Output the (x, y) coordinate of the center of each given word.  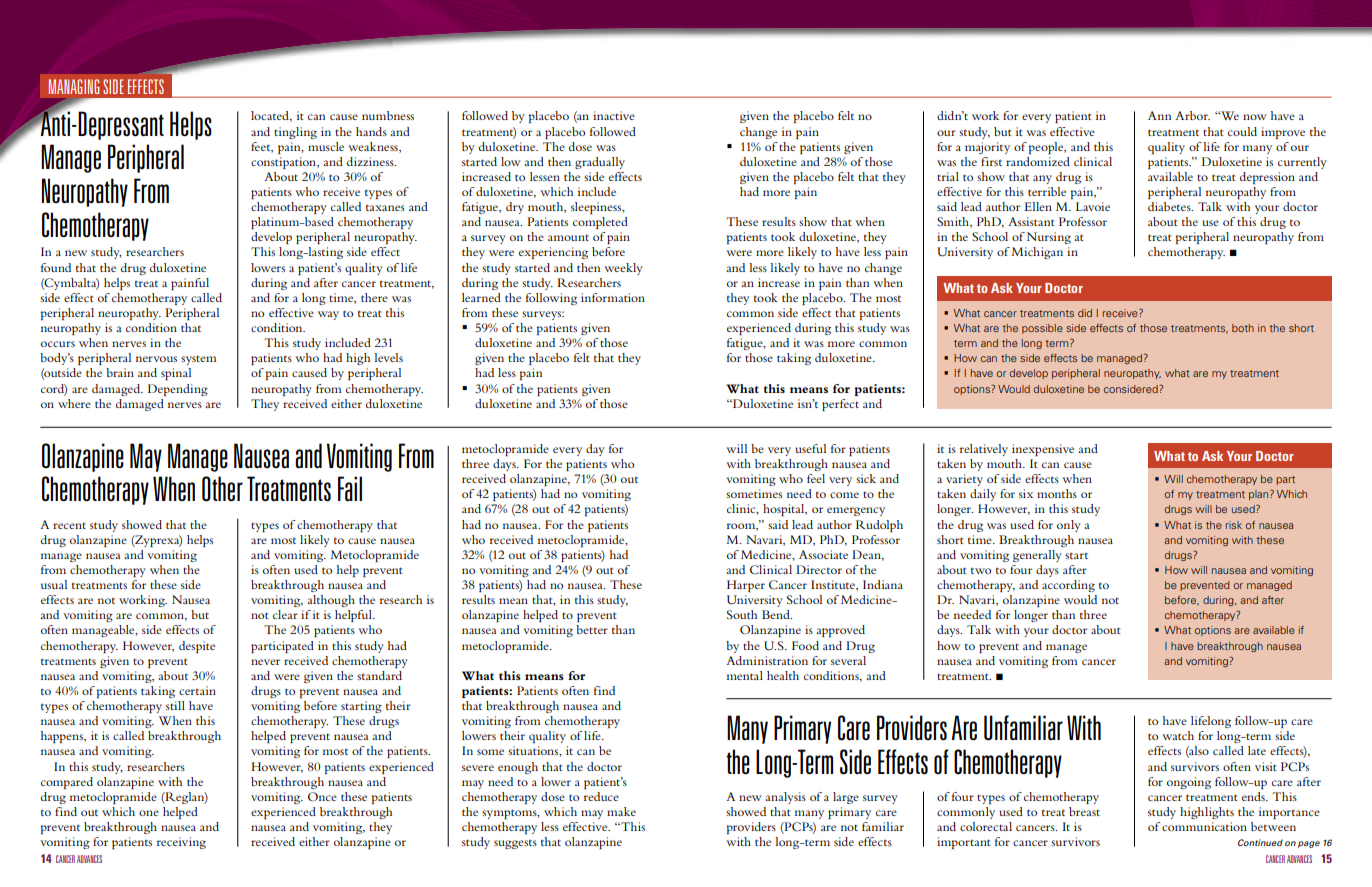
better (592, 629)
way (328, 315)
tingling (295, 133)
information (613, 297)
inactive (614, 115)
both (1243, 328)
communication (1204, 826)
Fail (350, 488)
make (621, 811)
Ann (1159, 115)
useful (810, 448)
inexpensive (1043, 450)
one (149, 813)
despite (197, 647)
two (981, 571)
